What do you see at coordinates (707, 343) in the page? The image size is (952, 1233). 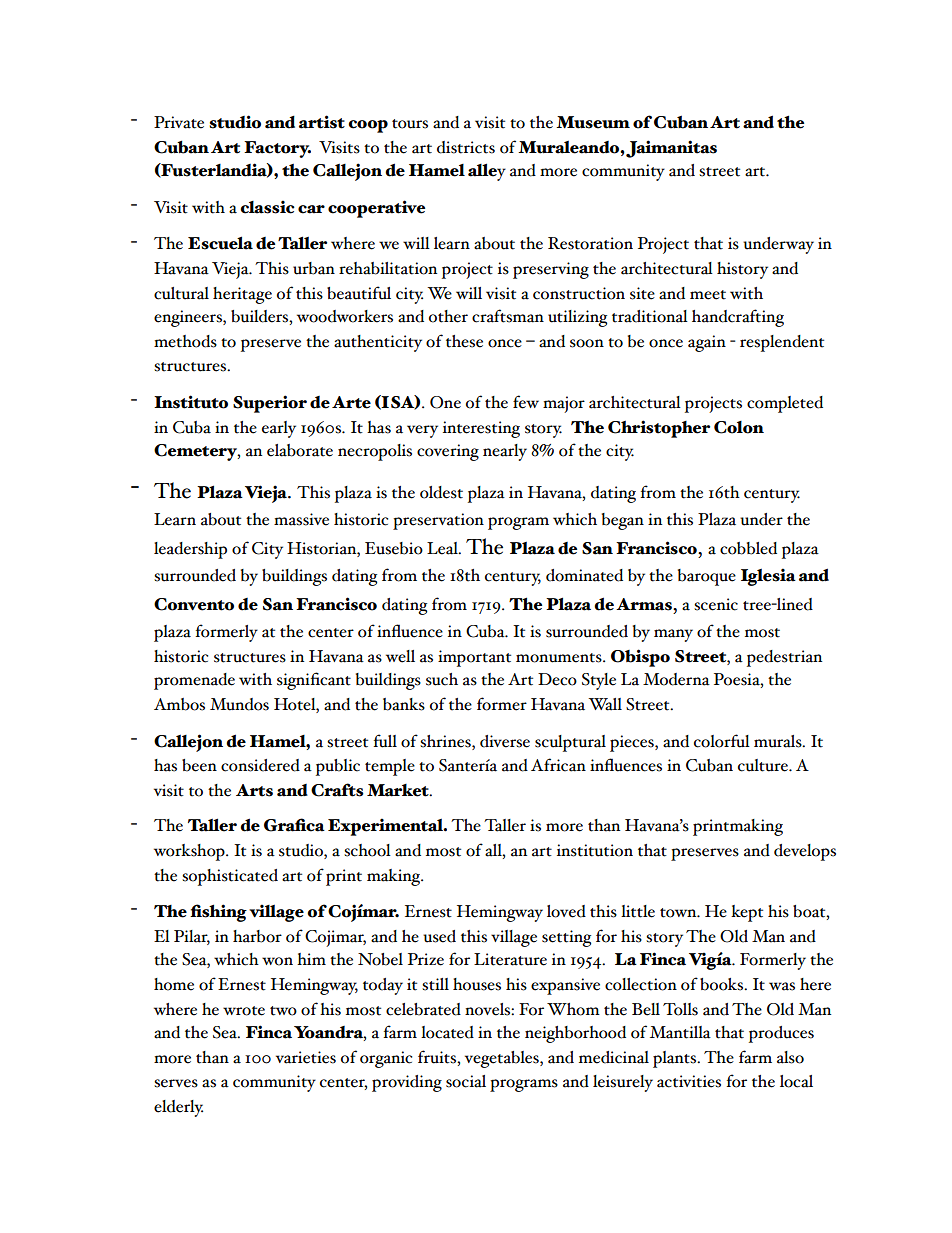 I see `again` at bounding box center [707, 343].
